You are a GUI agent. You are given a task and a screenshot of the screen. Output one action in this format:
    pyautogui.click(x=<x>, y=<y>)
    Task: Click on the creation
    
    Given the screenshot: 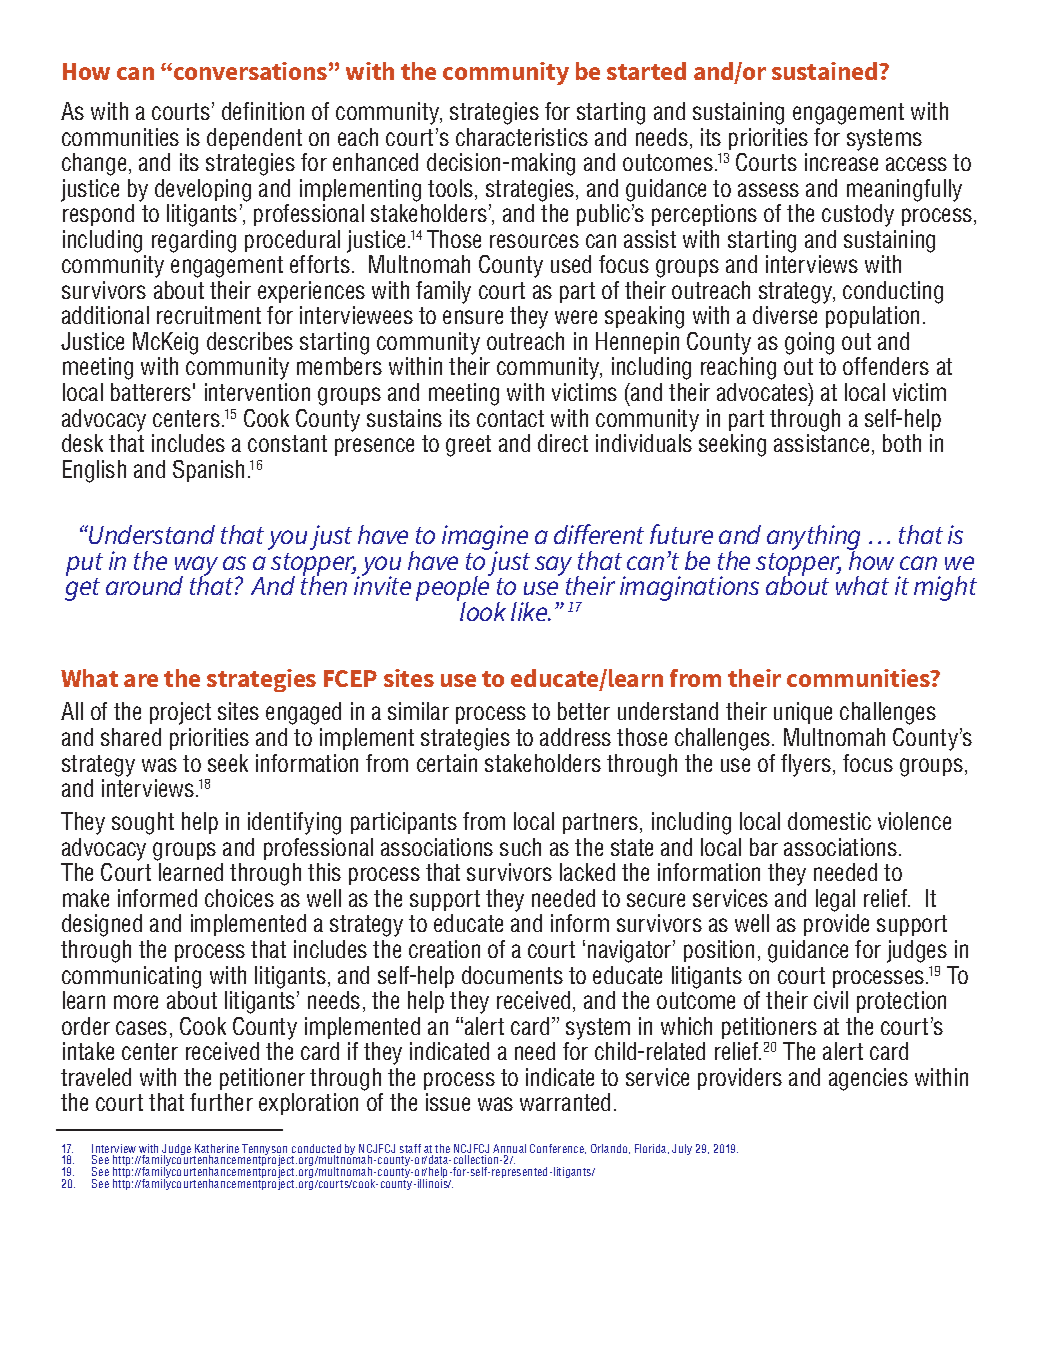 What is the action you would take?
    pyautogui.click(x=444, y=949)
